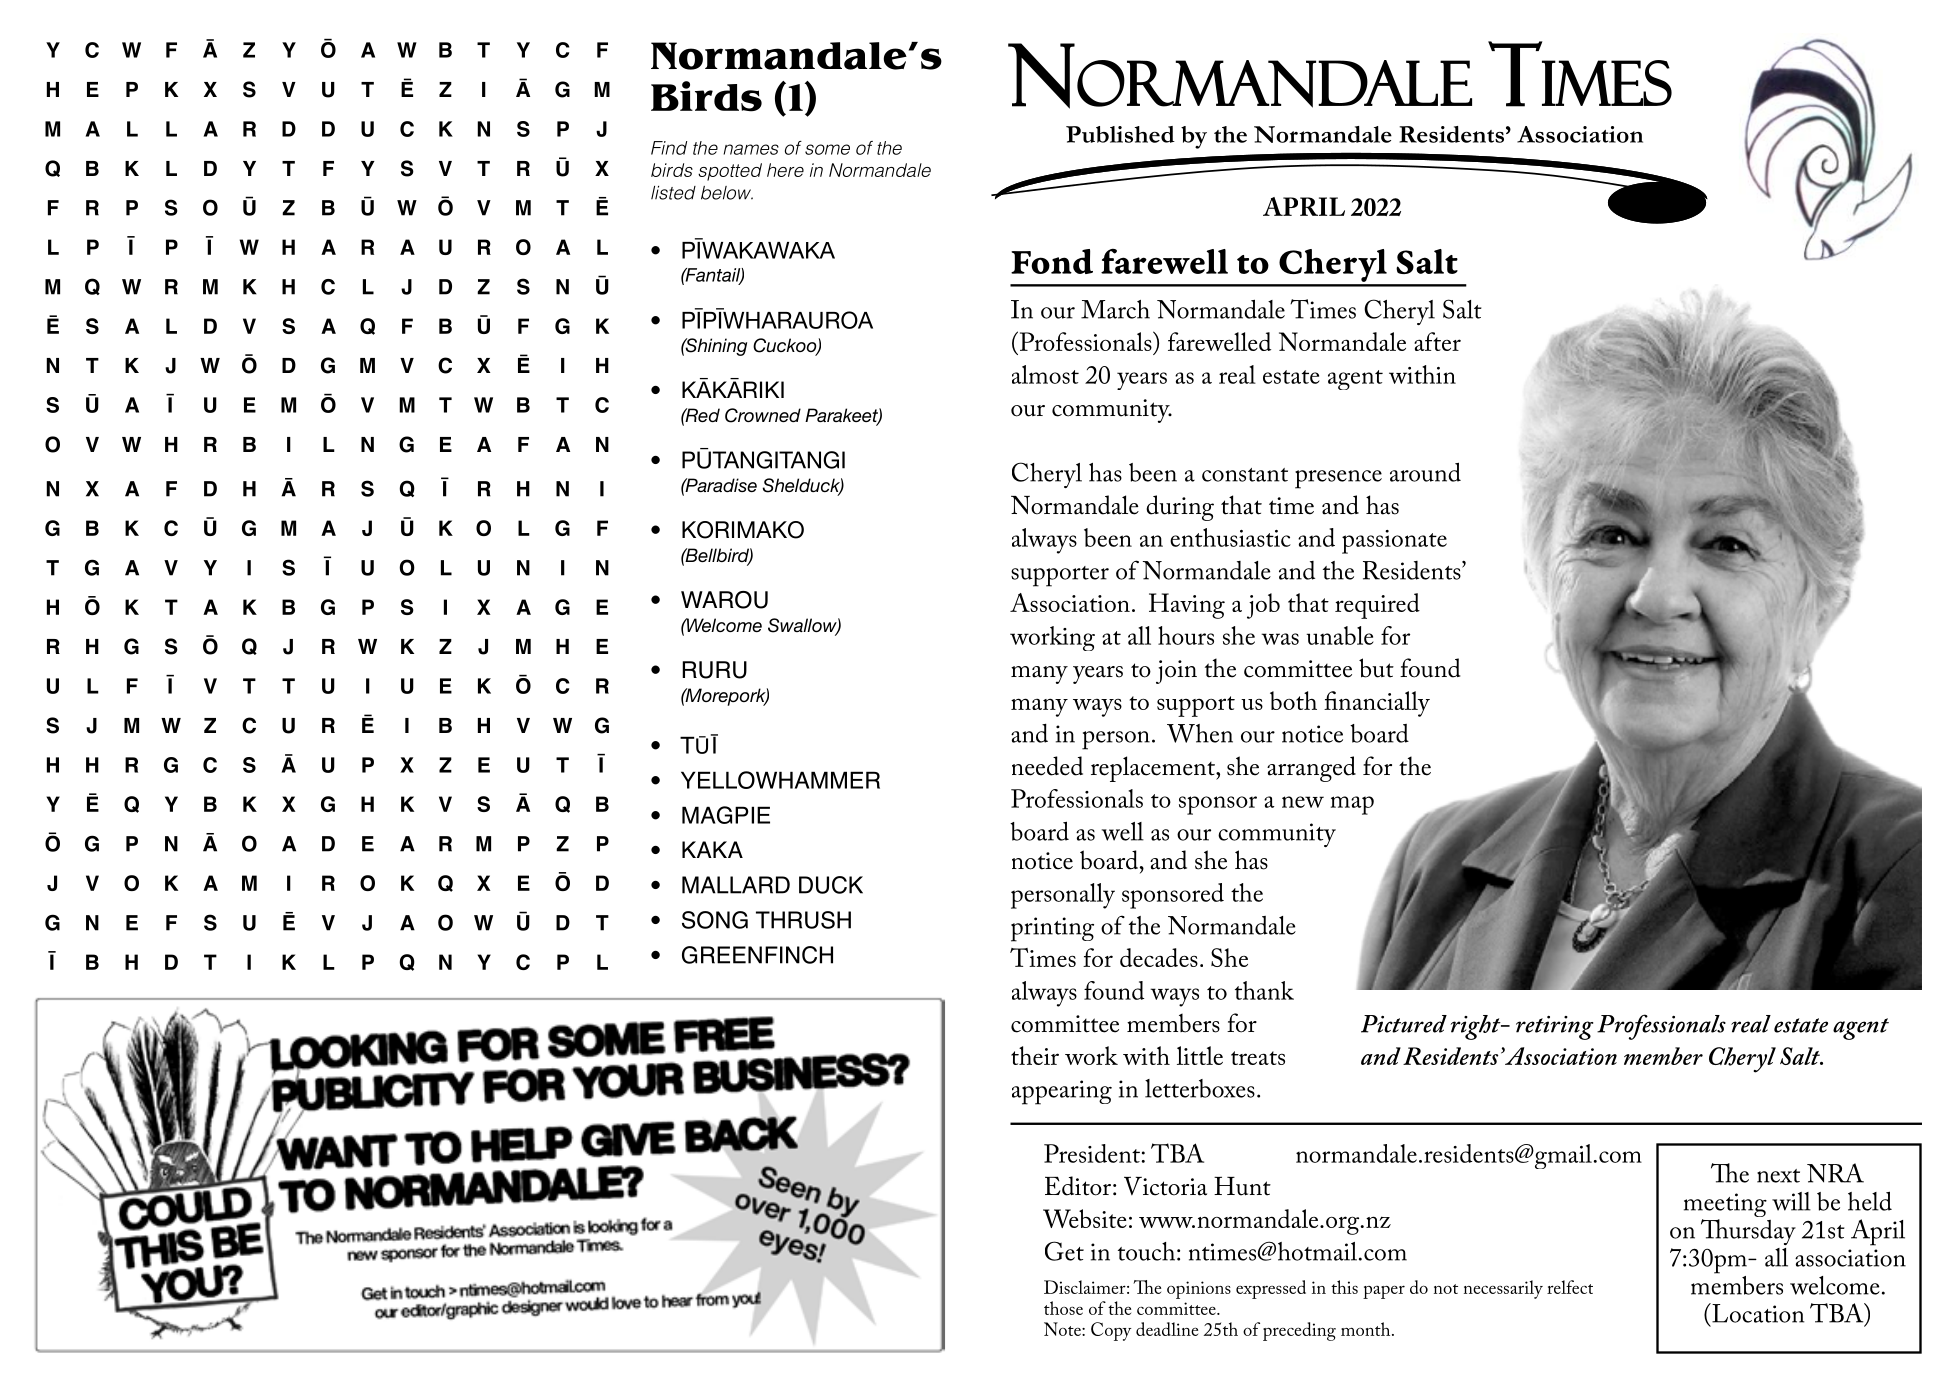  What do you see at coordinates (1437, 341) in the screenshot?
I see `after` at bounding box center [1437, 341].
